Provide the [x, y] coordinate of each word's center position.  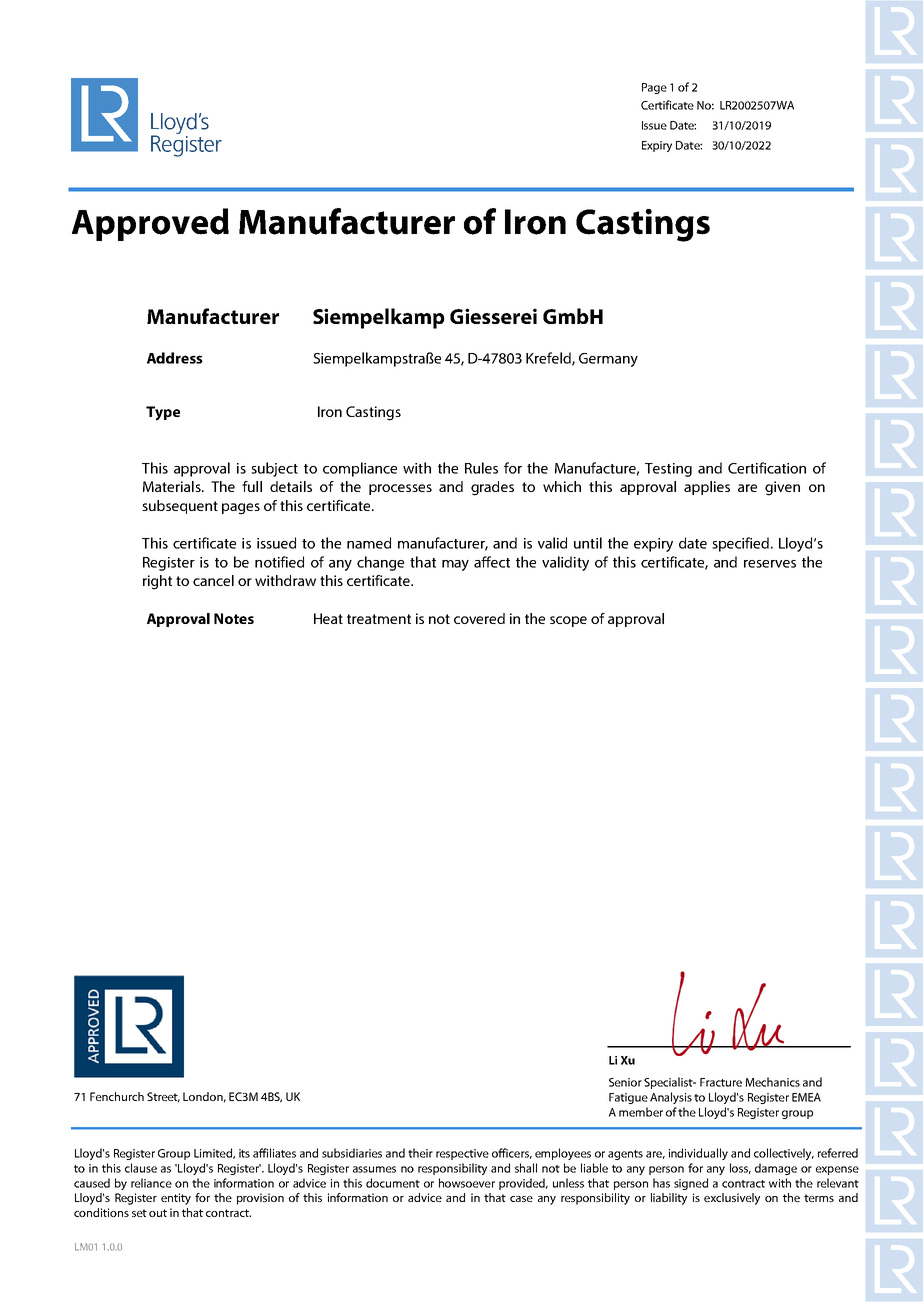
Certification [767, 468]
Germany [608, 360]
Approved [150, 224]
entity [176, 1199]
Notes [234, 618]
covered [479, 618]
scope [568, 621]
